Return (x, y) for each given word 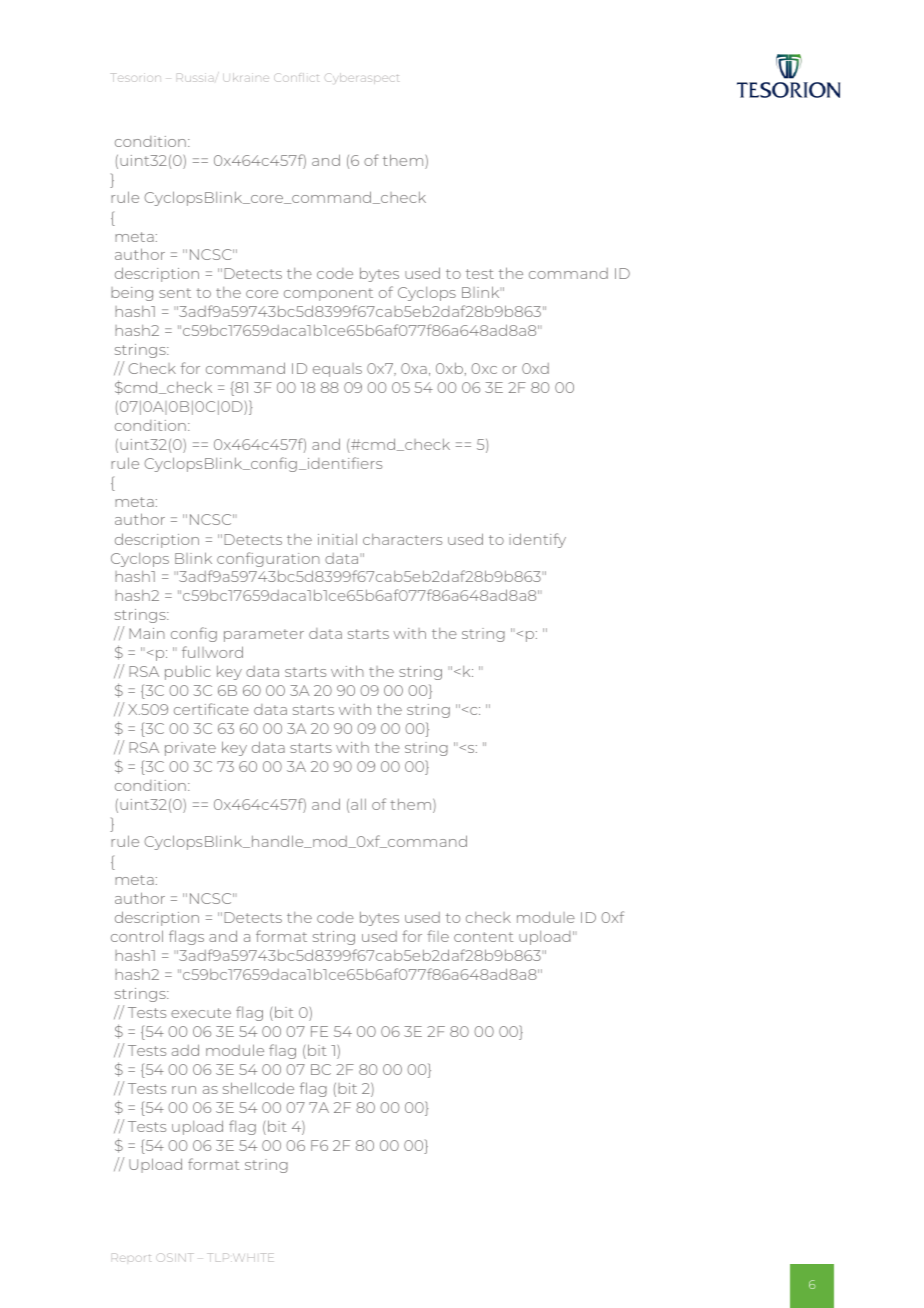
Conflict (296, 77)
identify (537, 540)
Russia (195, 77)
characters (402, 539)
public (188, 673)
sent (175, 293)
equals (337, 370)
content (484, 937)
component (328, 294)
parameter (264, 635)
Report (131, 1257)
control (137, 936)
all (358, 804)
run (184, 1090)
